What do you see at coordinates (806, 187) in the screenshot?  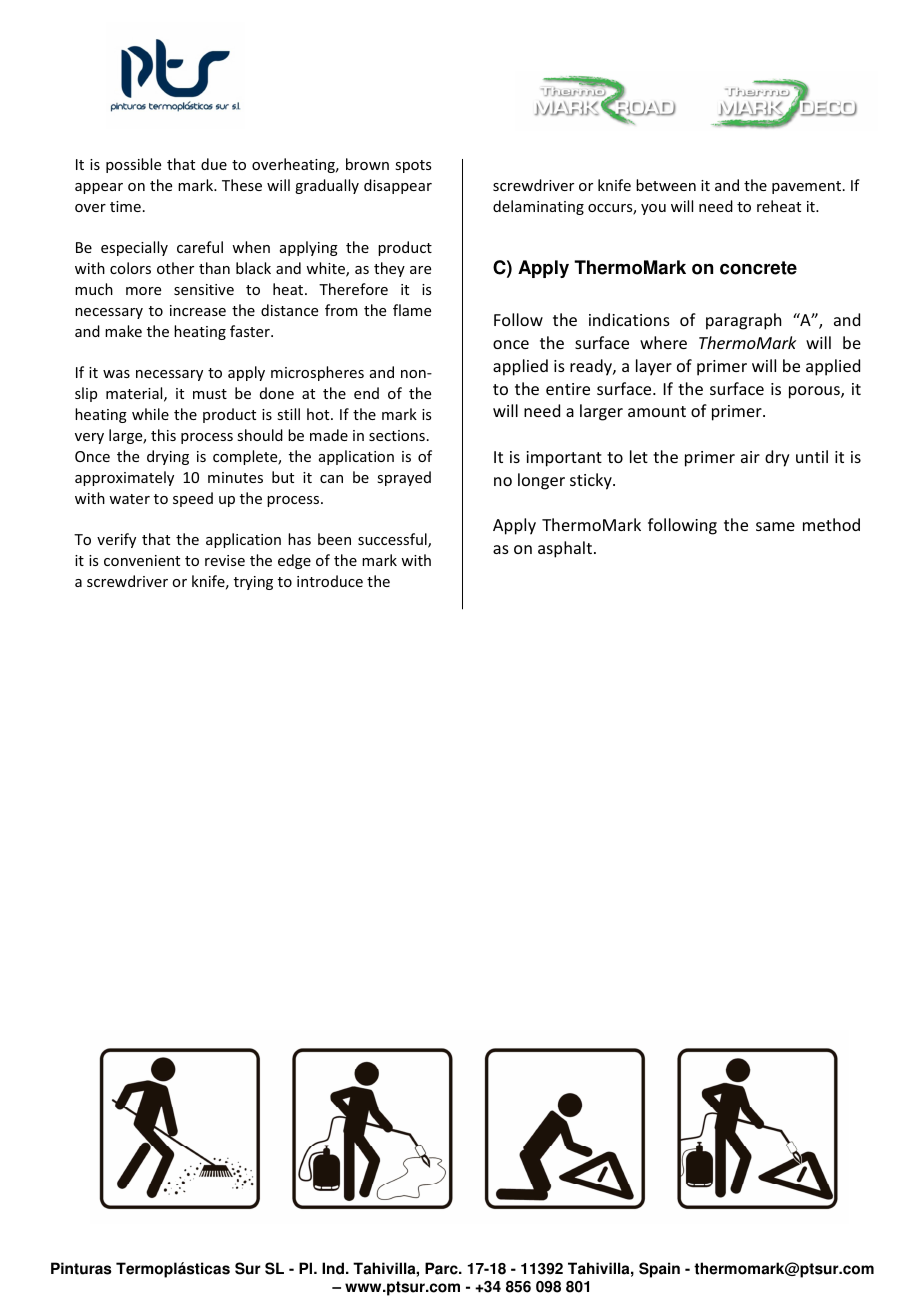 I see `pavement` at bounding box center [806, 187].
